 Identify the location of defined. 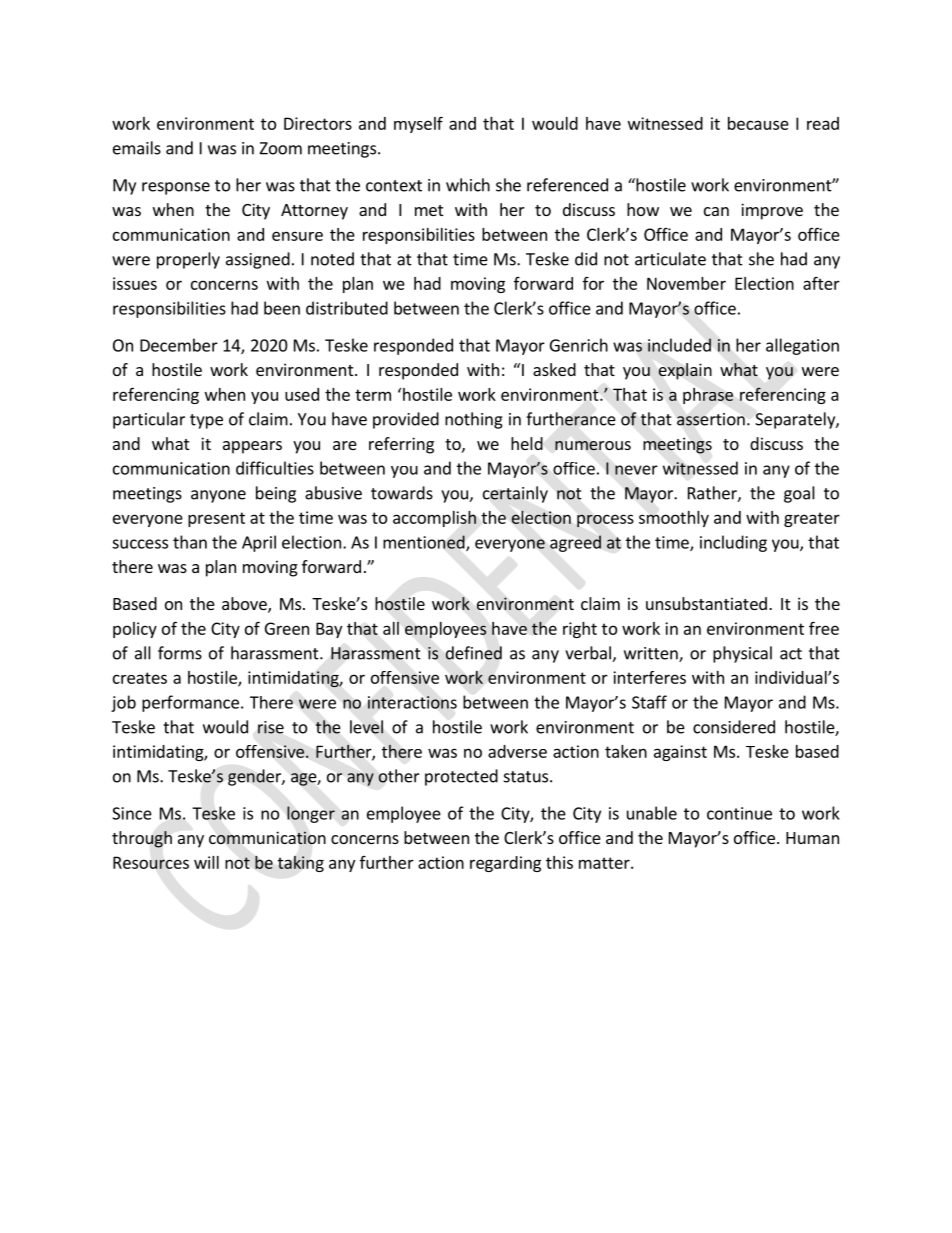
(474, 653).
